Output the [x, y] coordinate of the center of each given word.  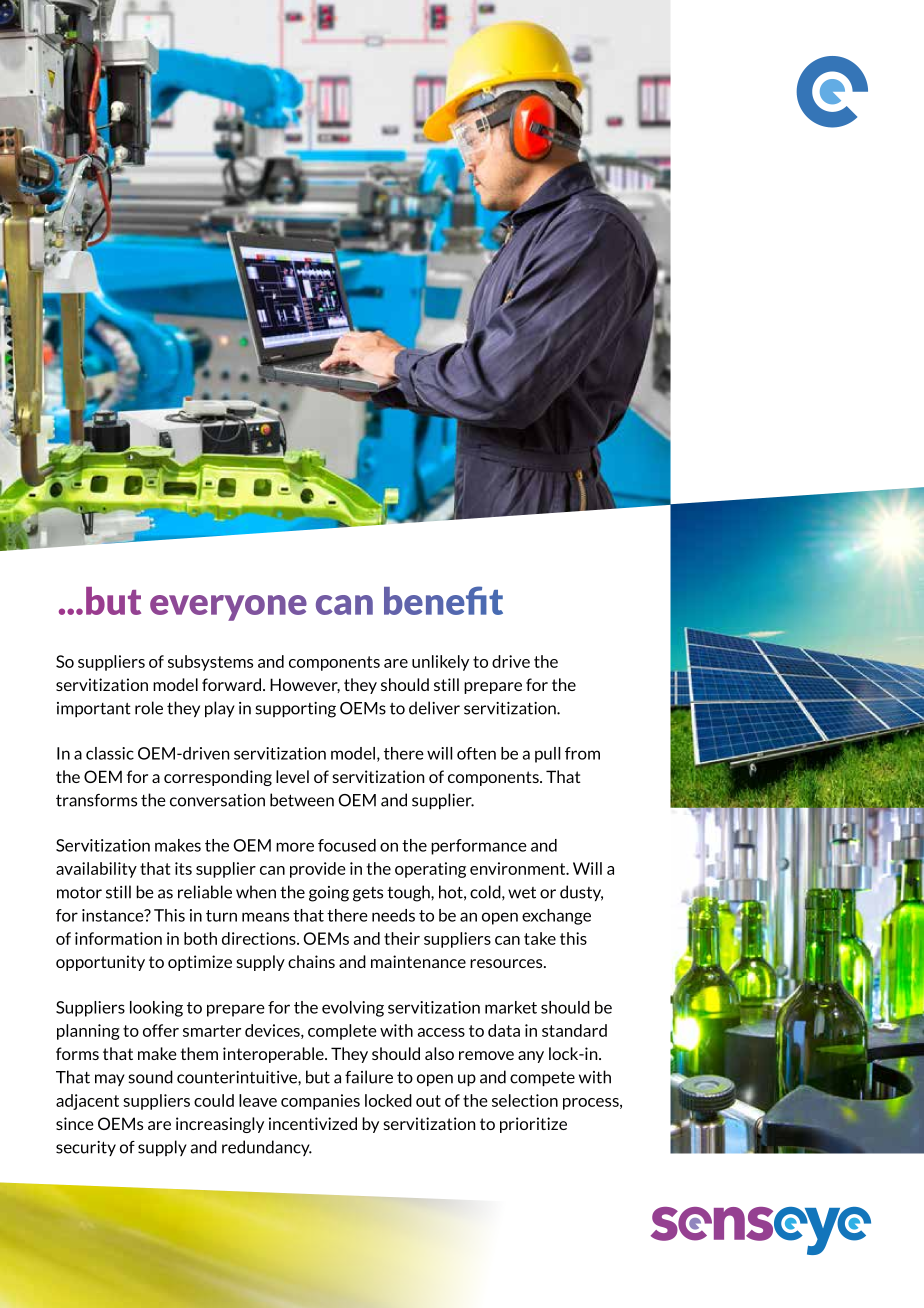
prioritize [533, 1125]
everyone [228, 608]
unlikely [440, 663]
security [86, 1148]
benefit [443, 600]
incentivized [313, 1123]
